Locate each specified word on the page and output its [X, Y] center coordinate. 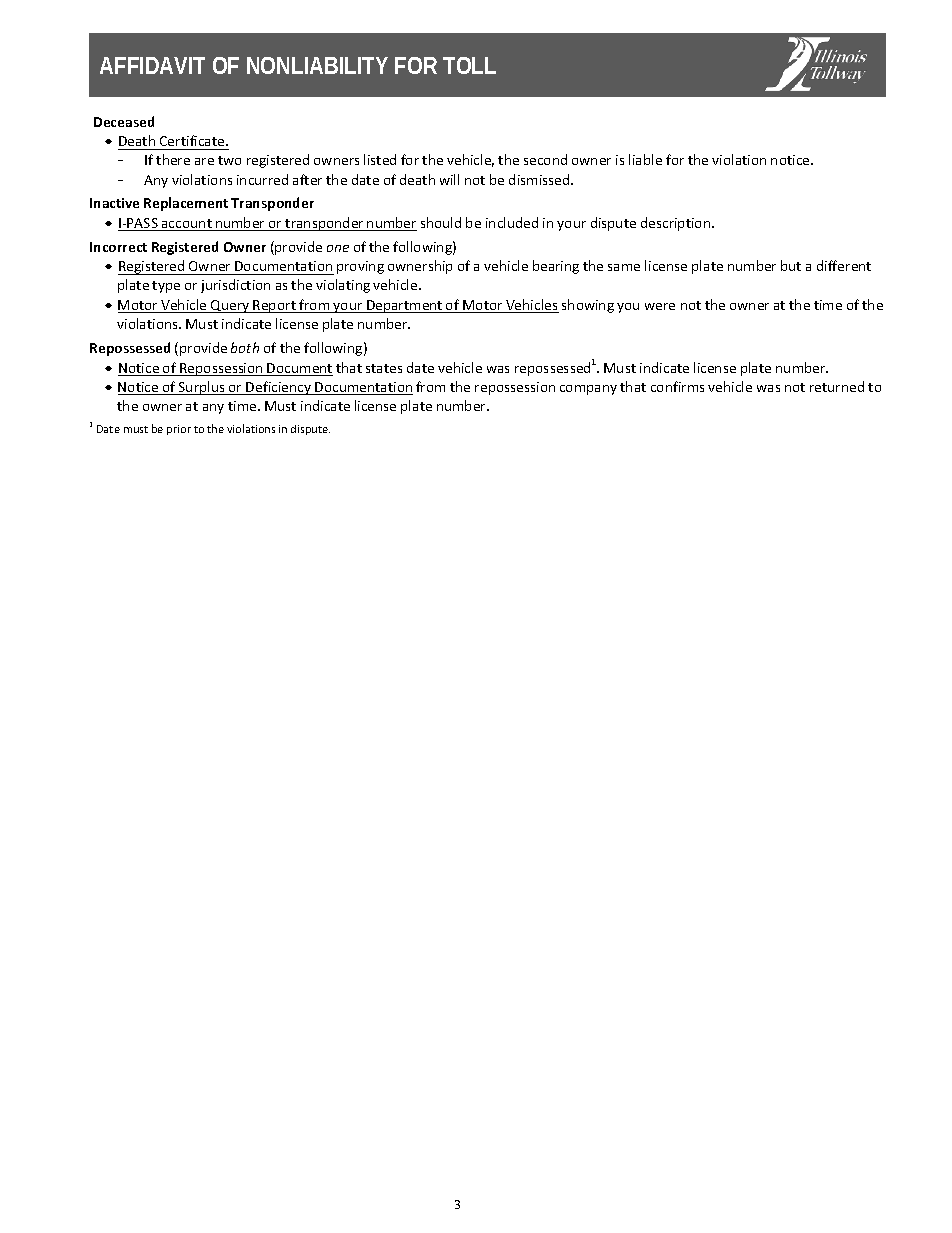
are [204, 161]
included [512, 222]
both [245, 347]
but [791, 265]
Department [405, 306]
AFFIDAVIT [152, 65]
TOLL [469, 65]
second [545, 159]
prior [179, 430]
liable [645, 159]
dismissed [540, 179]
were [660, 306]
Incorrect [118, 247]
